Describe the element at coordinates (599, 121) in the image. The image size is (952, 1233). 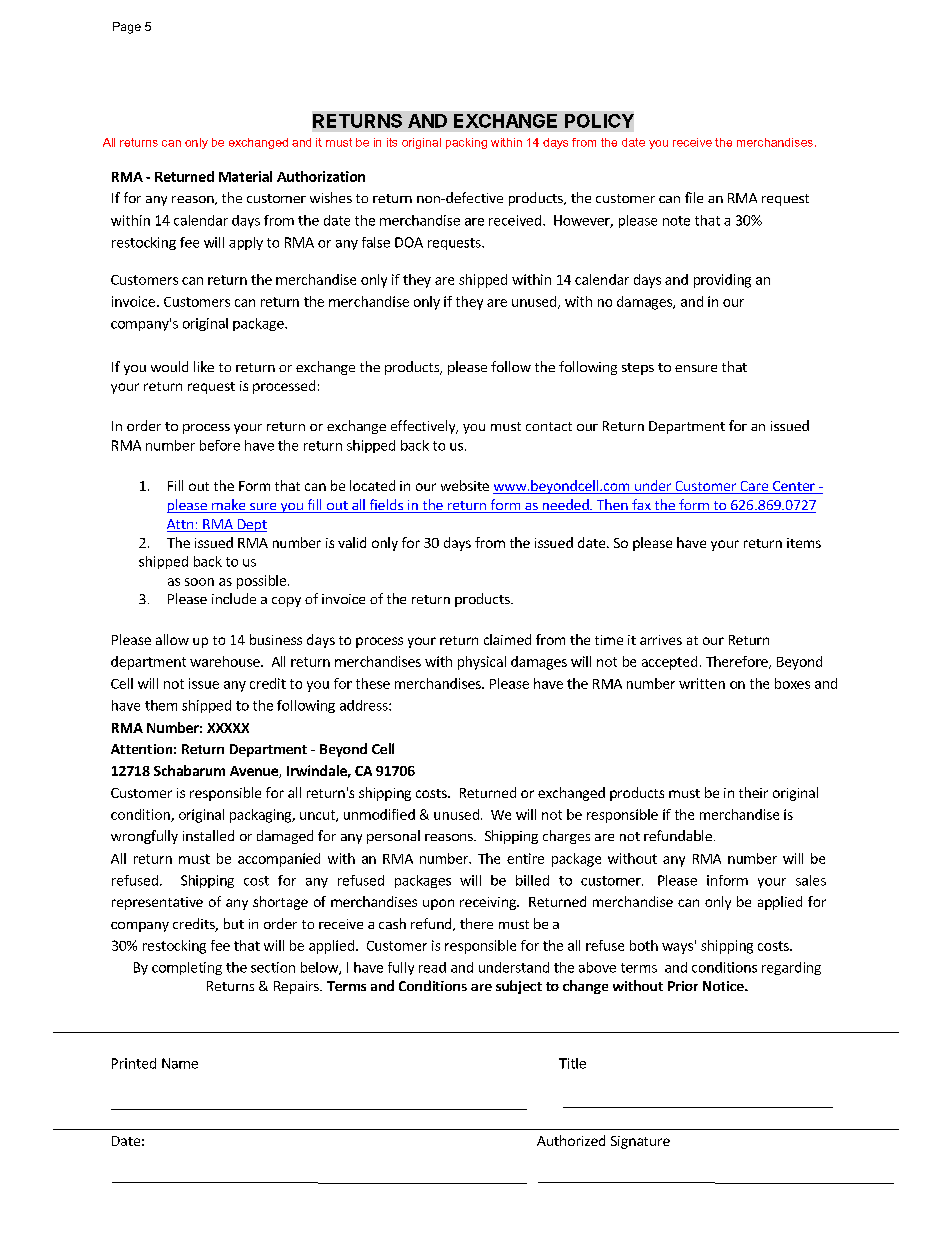
I see `POLICY` at that location.
